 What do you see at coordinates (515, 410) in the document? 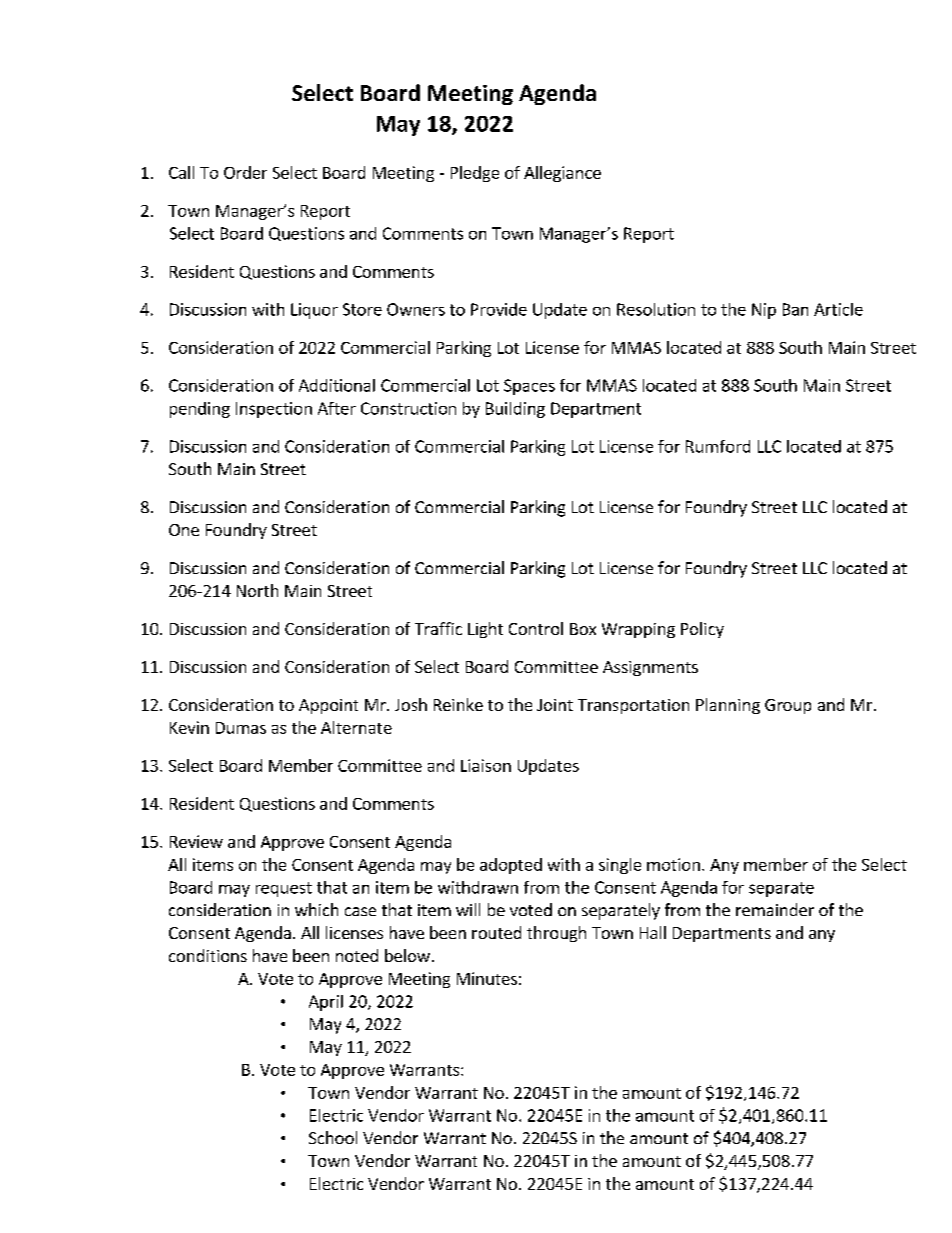
I see `Building` at bounding box center [515, 410].
